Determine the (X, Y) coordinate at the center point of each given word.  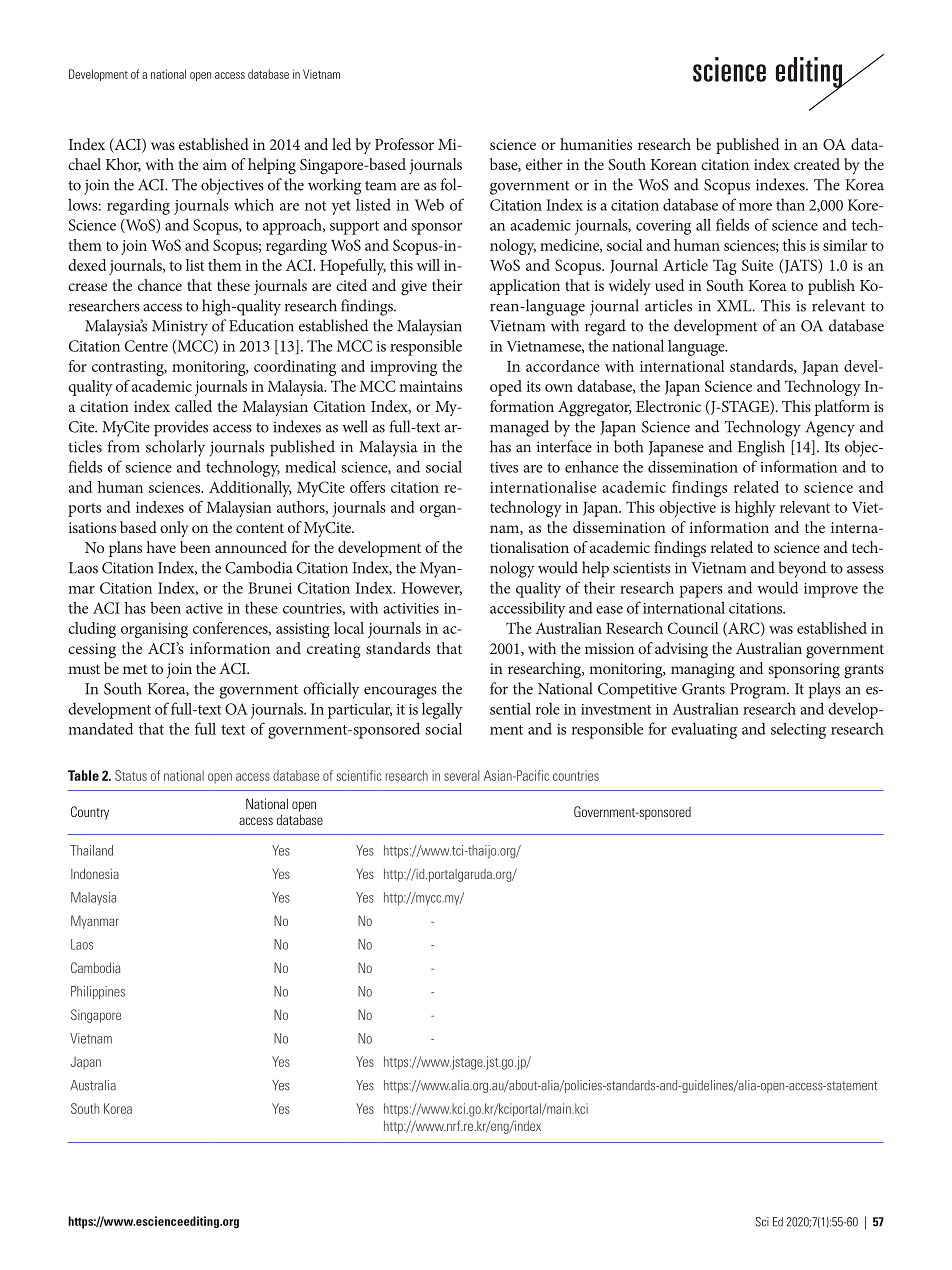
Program (759, 691)
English (761, 448)
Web (429, 205)
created (817, 164)
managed (519, 428)
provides (181, 428)
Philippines (98, 992)
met (135, 669)
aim (215, 164)
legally (442, 710)
